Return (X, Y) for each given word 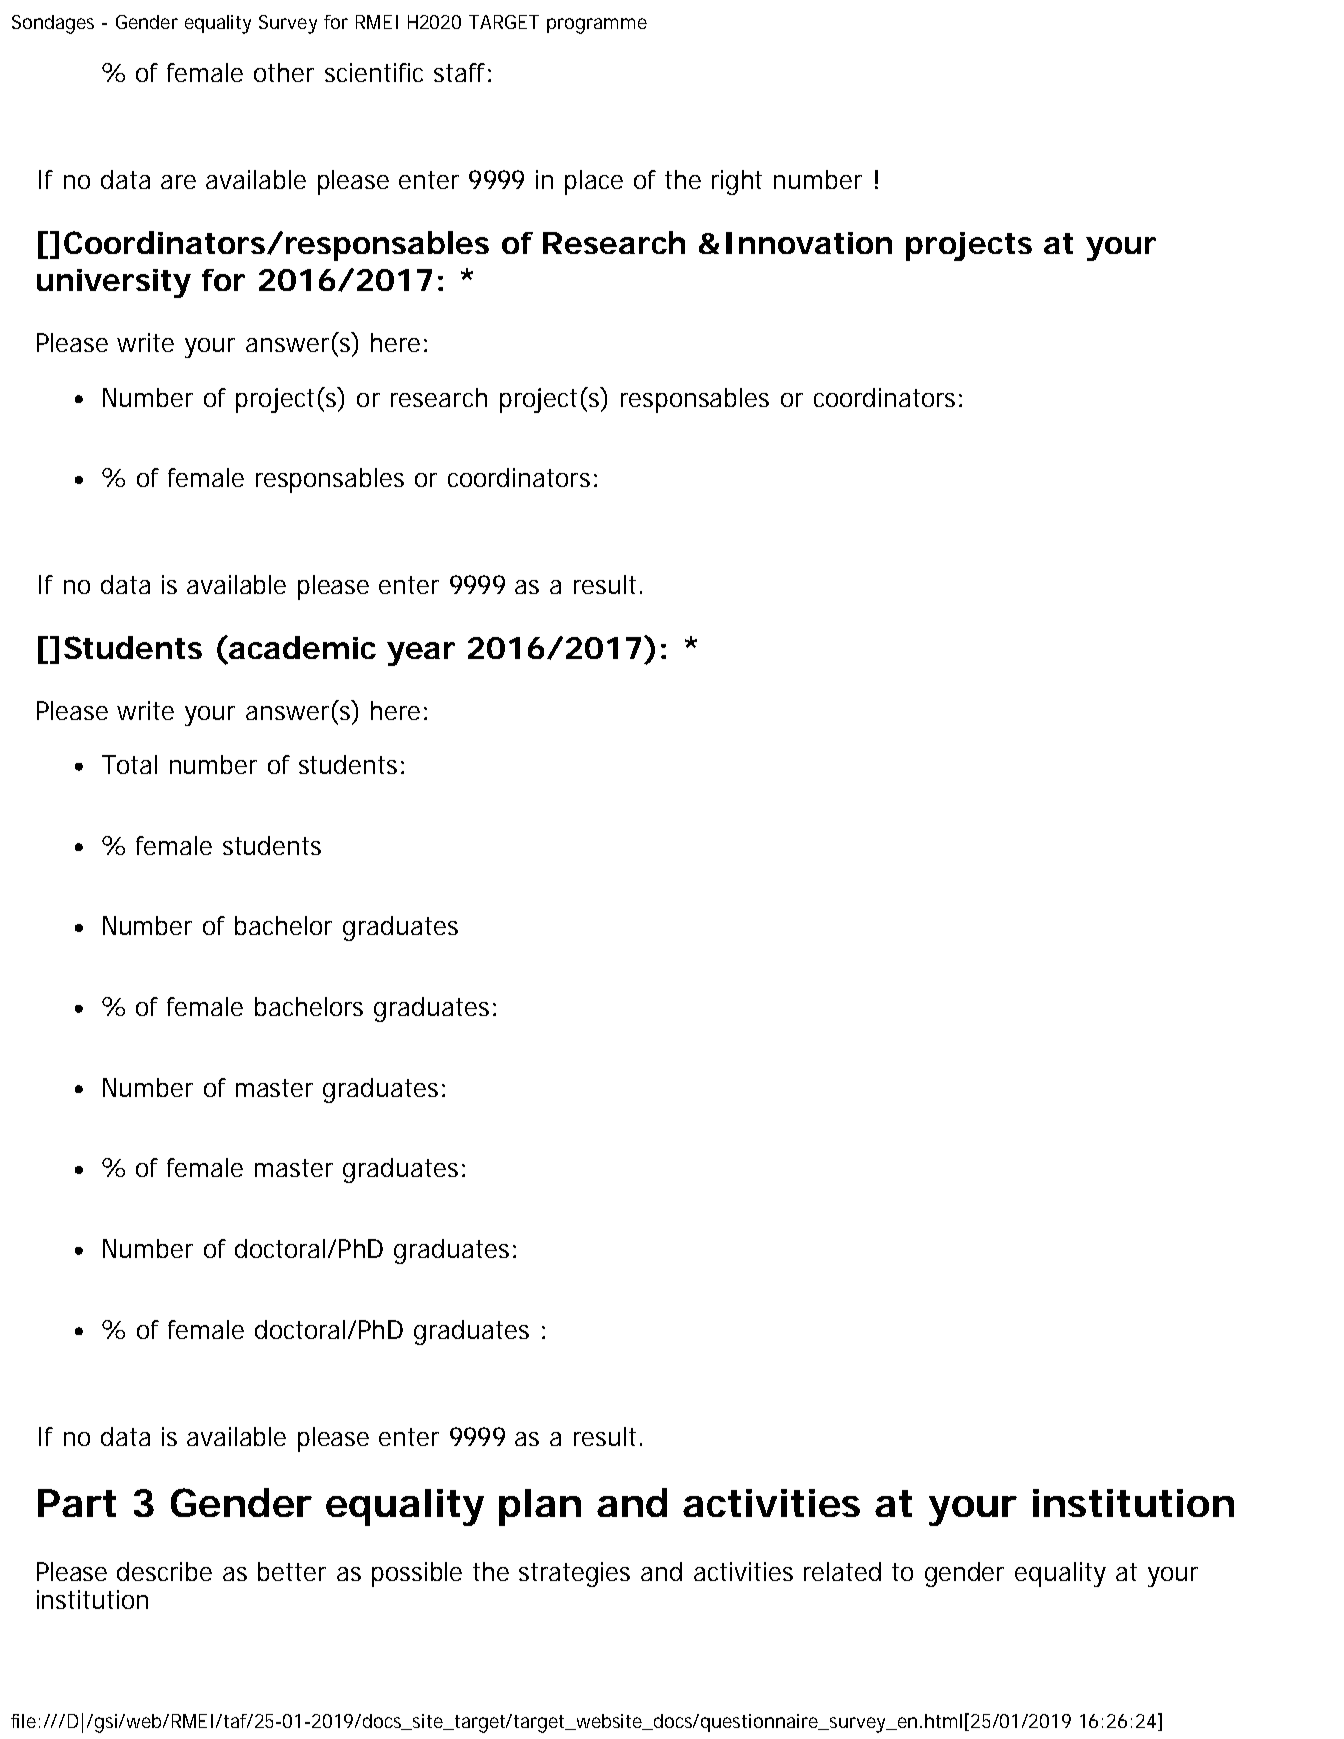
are (178, 182)
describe (164, 1571)
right (737, 182)
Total (129, 764)
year (421, 654)
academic (302, 647)
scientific (374, 72)
